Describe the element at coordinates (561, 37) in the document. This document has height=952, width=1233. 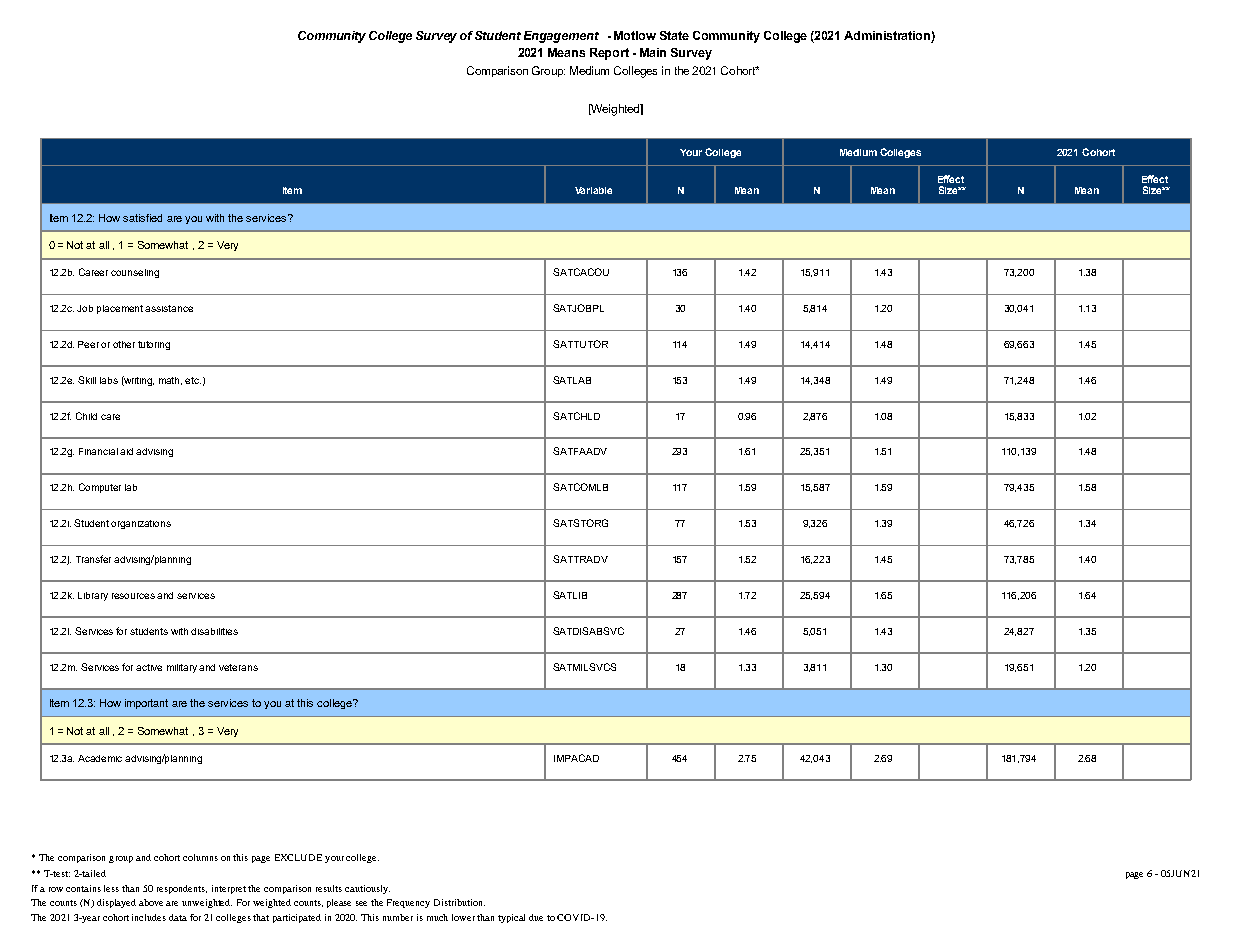
I see `Engagement` at that location.
